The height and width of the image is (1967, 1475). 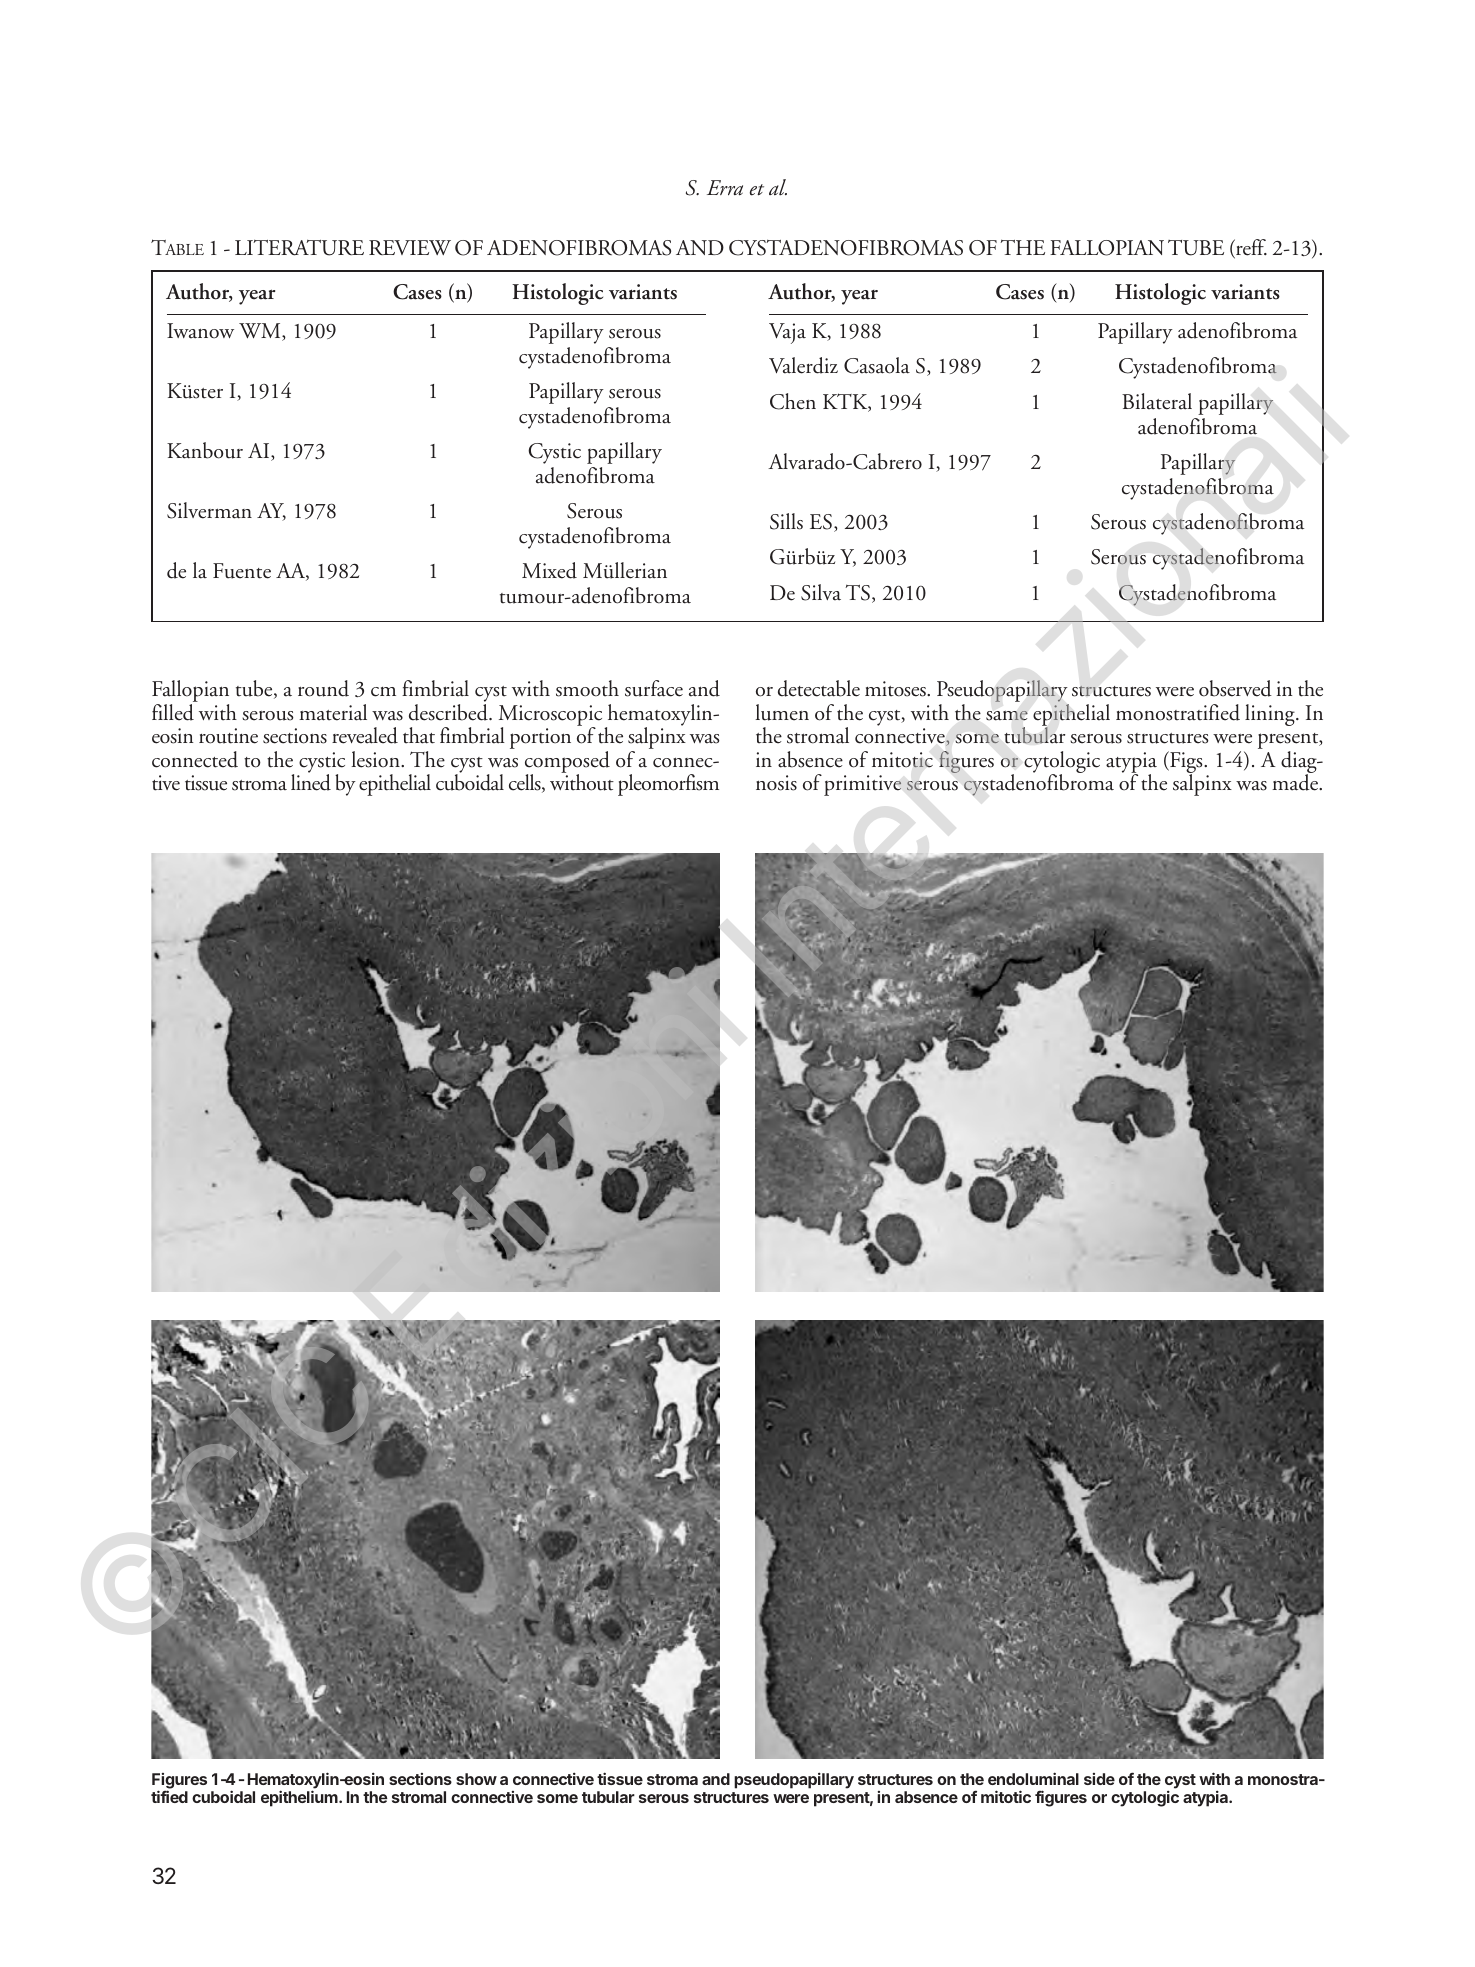 I want to click on lining, so click(x=1271, y=715).
